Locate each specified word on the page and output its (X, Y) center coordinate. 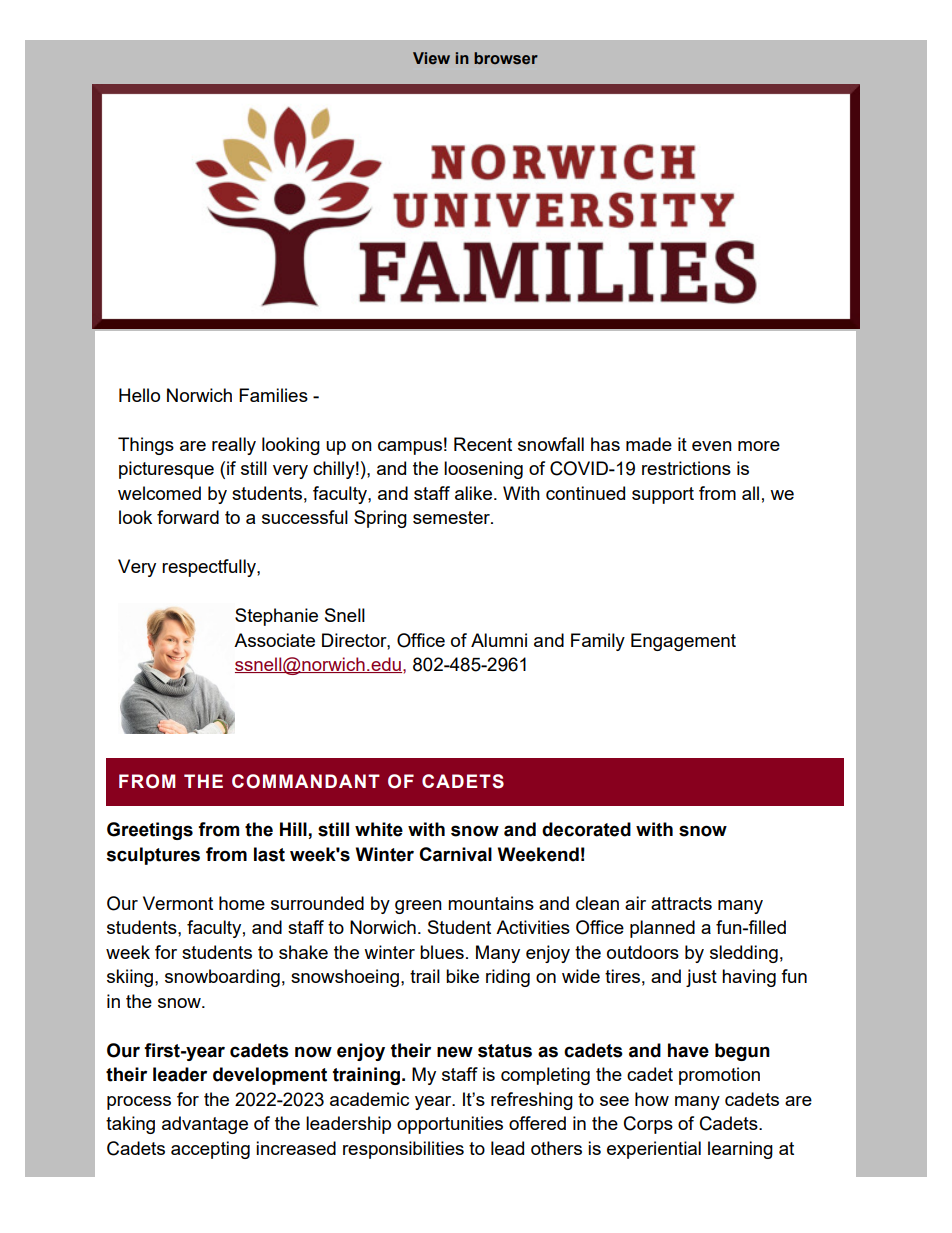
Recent (483, 444)
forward (188, 517)
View (431, 58)
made (649, 444)
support (663, 495)
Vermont (178, 903)
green (418, 907)
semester (452, 517)
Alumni (499, 640)
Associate (274, 640)
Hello (139, 395)
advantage (205, 1125)
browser (506, 58)
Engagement (683, 642)
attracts (681, 903)
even (712, 446)
